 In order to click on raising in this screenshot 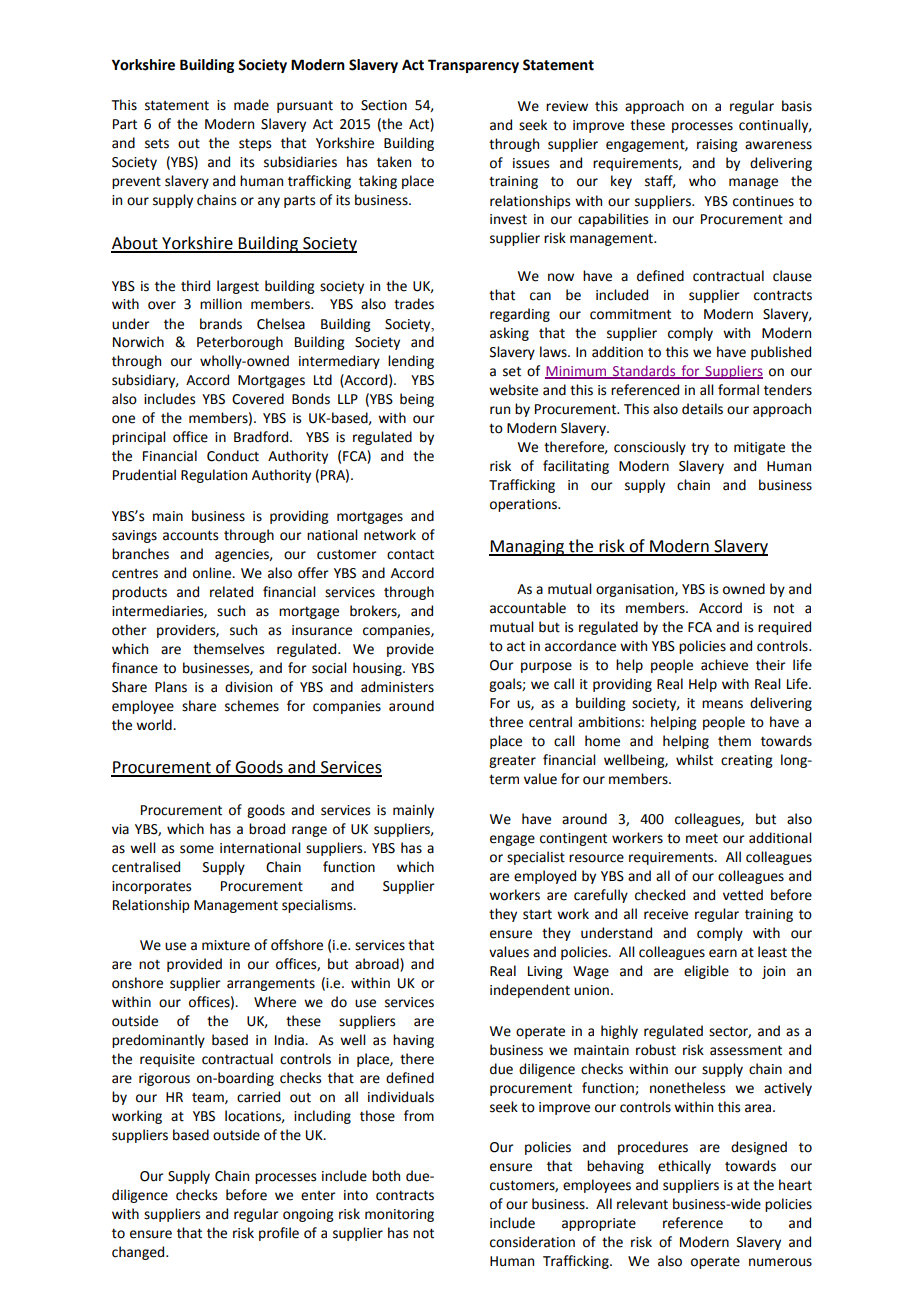, I will do `click(717, 145)`.
